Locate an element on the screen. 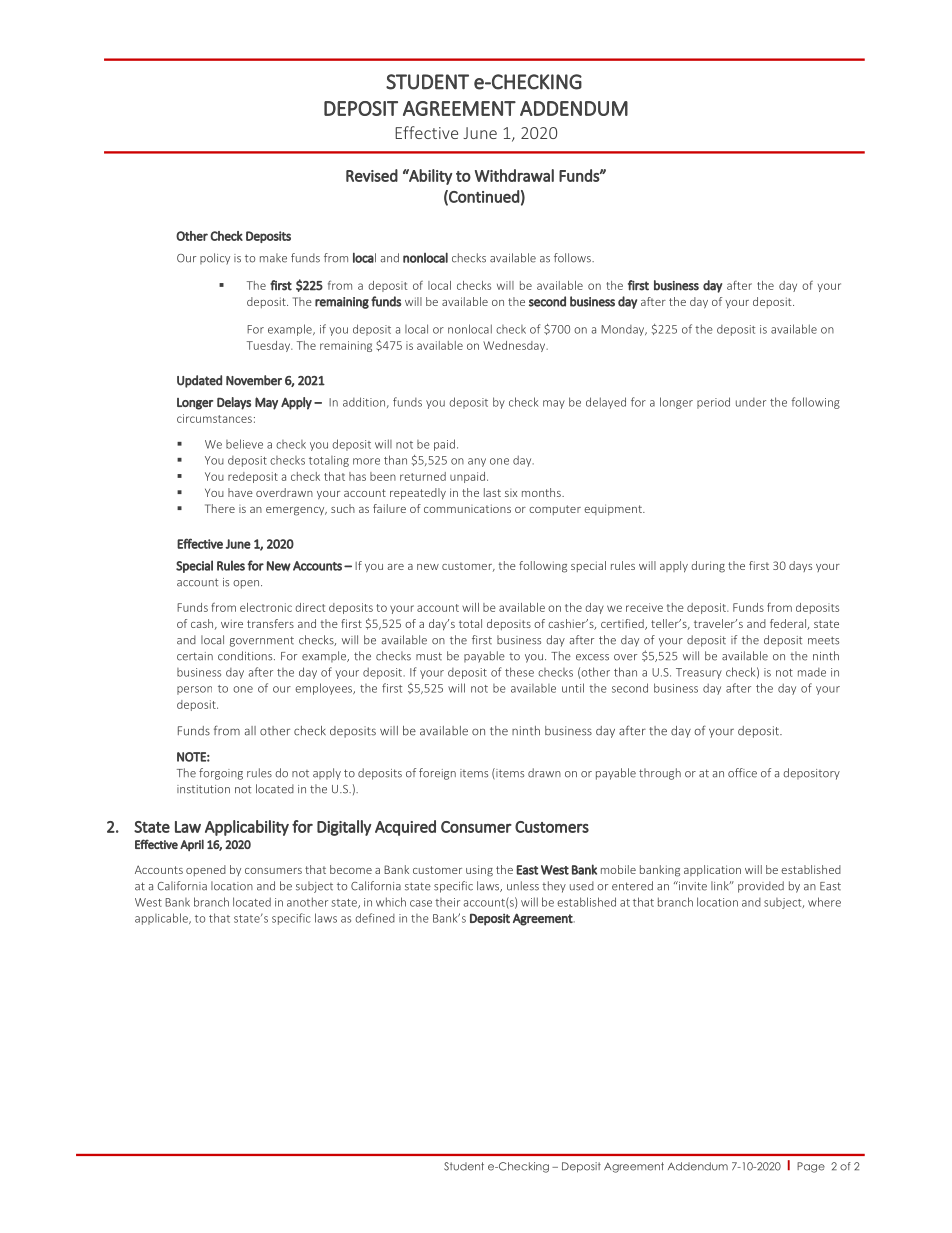 This screenshot has height=1233, width=952. any is located at coordinates (477, 462).
